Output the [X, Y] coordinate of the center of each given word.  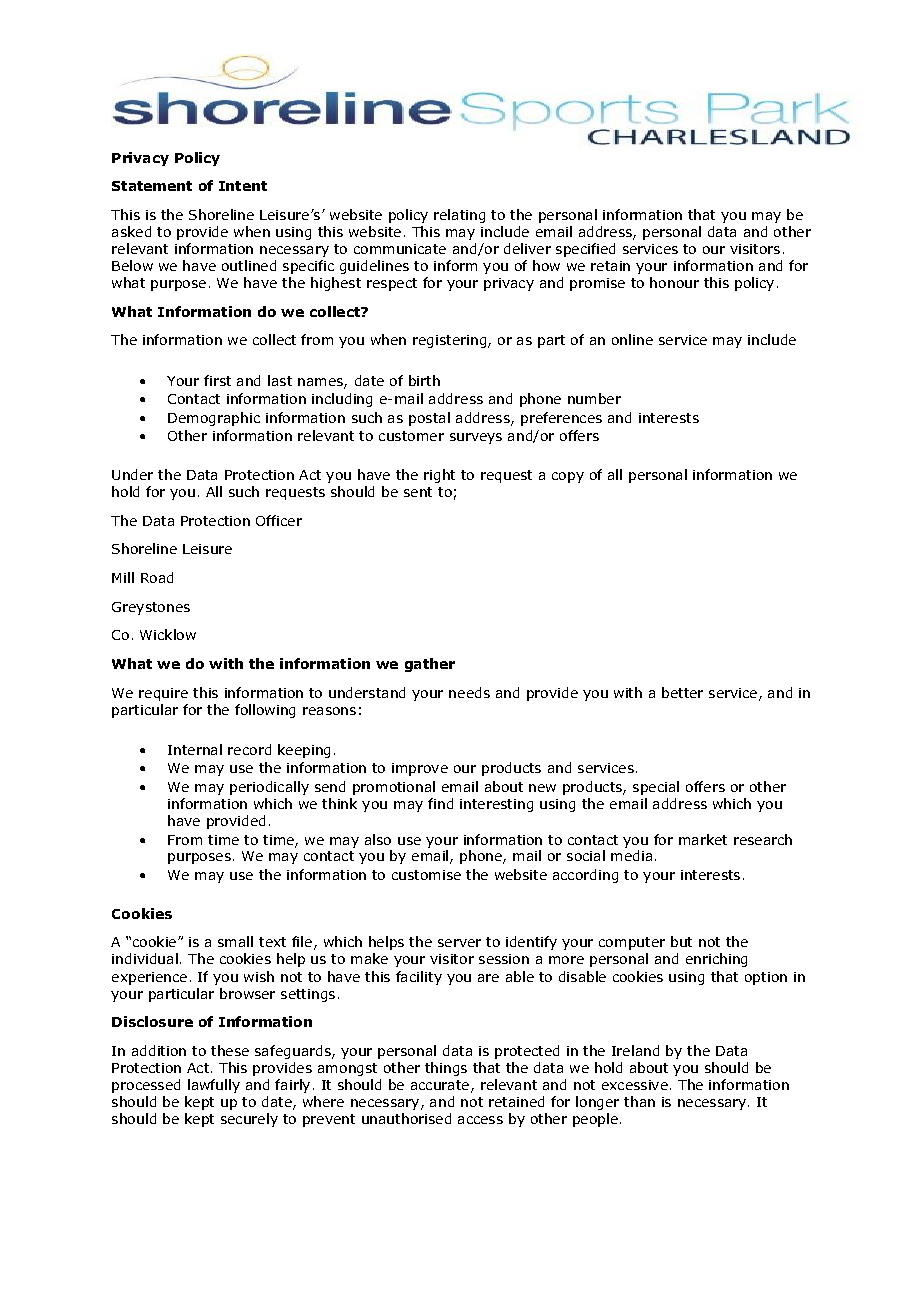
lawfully [214, 1086]
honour [674, 282]
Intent [243, 186]
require [163, 694]
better [682, 692]
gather [430, 665]
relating [459, 216]
